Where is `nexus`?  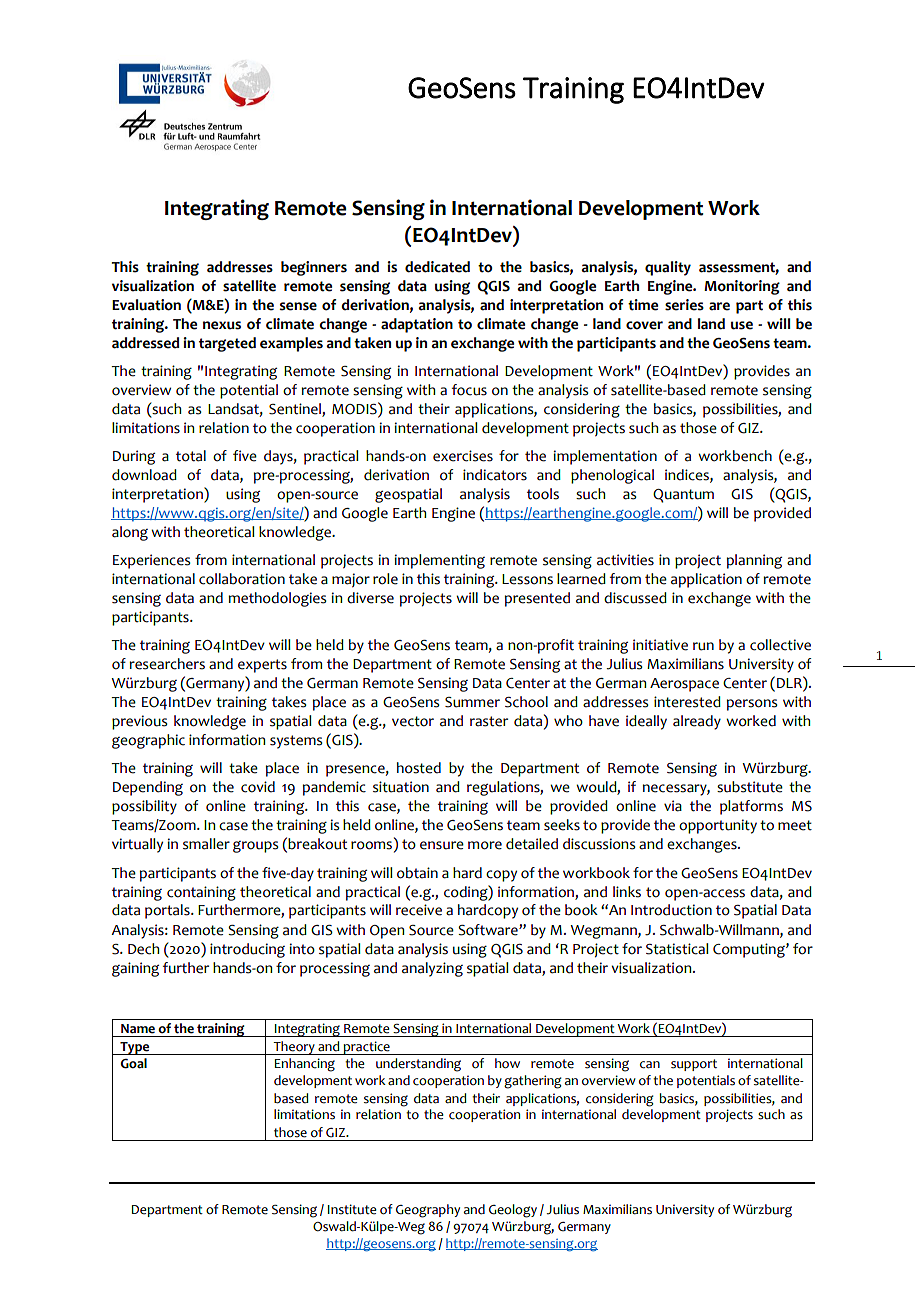 nexus is located at coordinates (222, 325).
